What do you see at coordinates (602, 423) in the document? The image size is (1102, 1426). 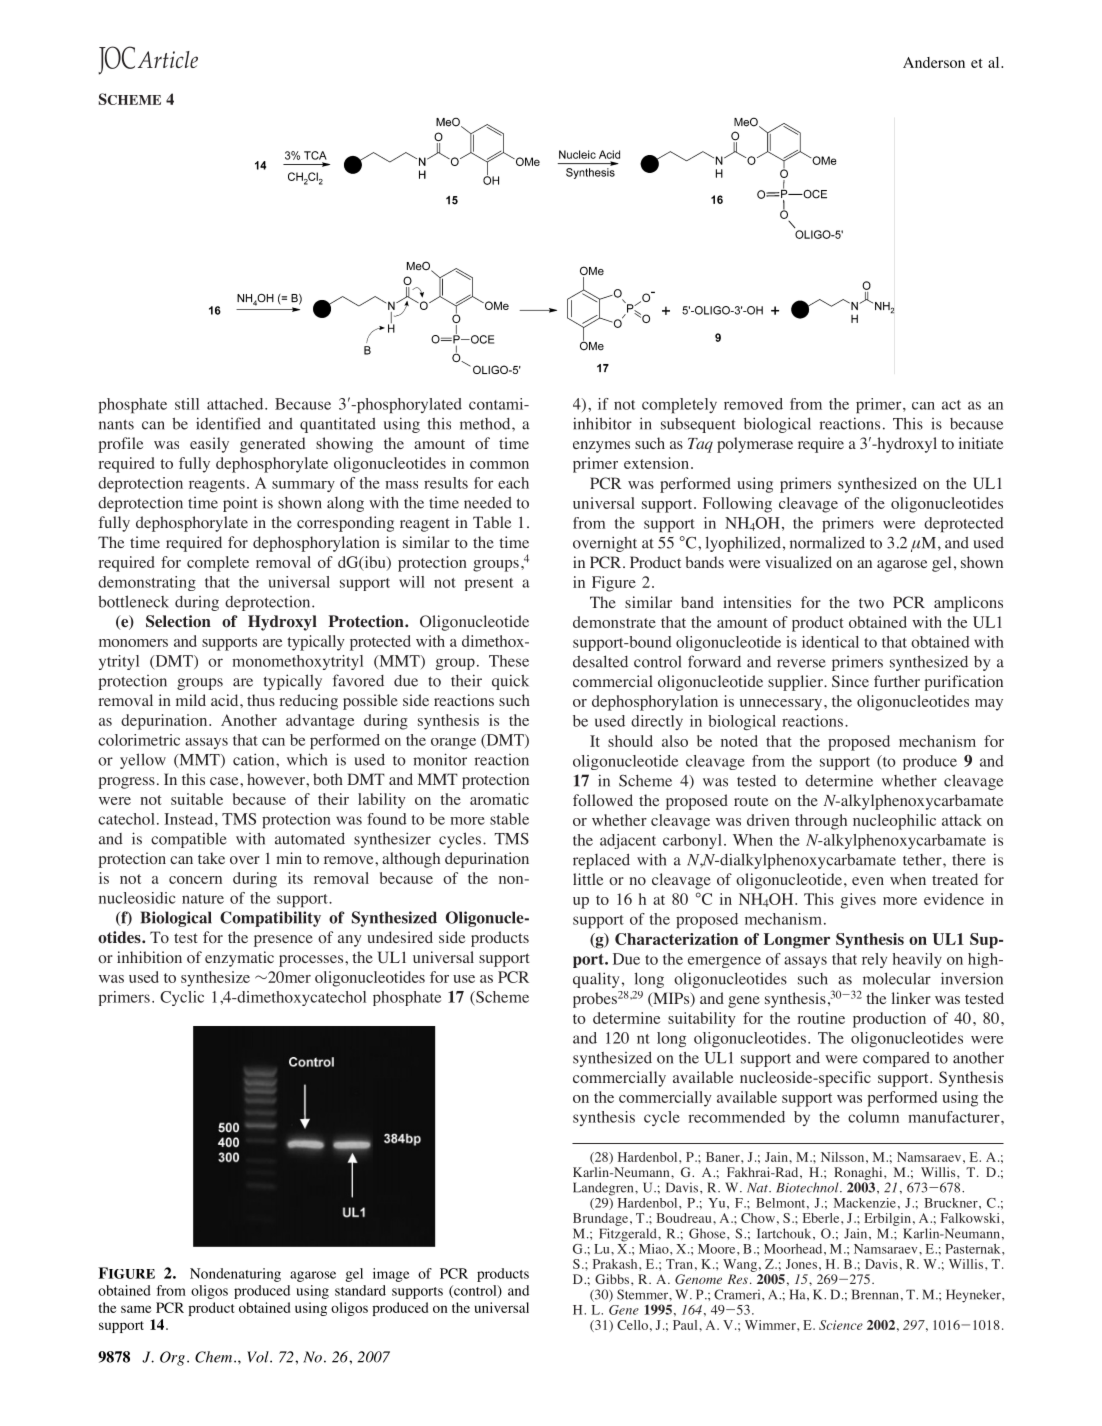 I see `inhibitor` at bounding box center [602, 423].
